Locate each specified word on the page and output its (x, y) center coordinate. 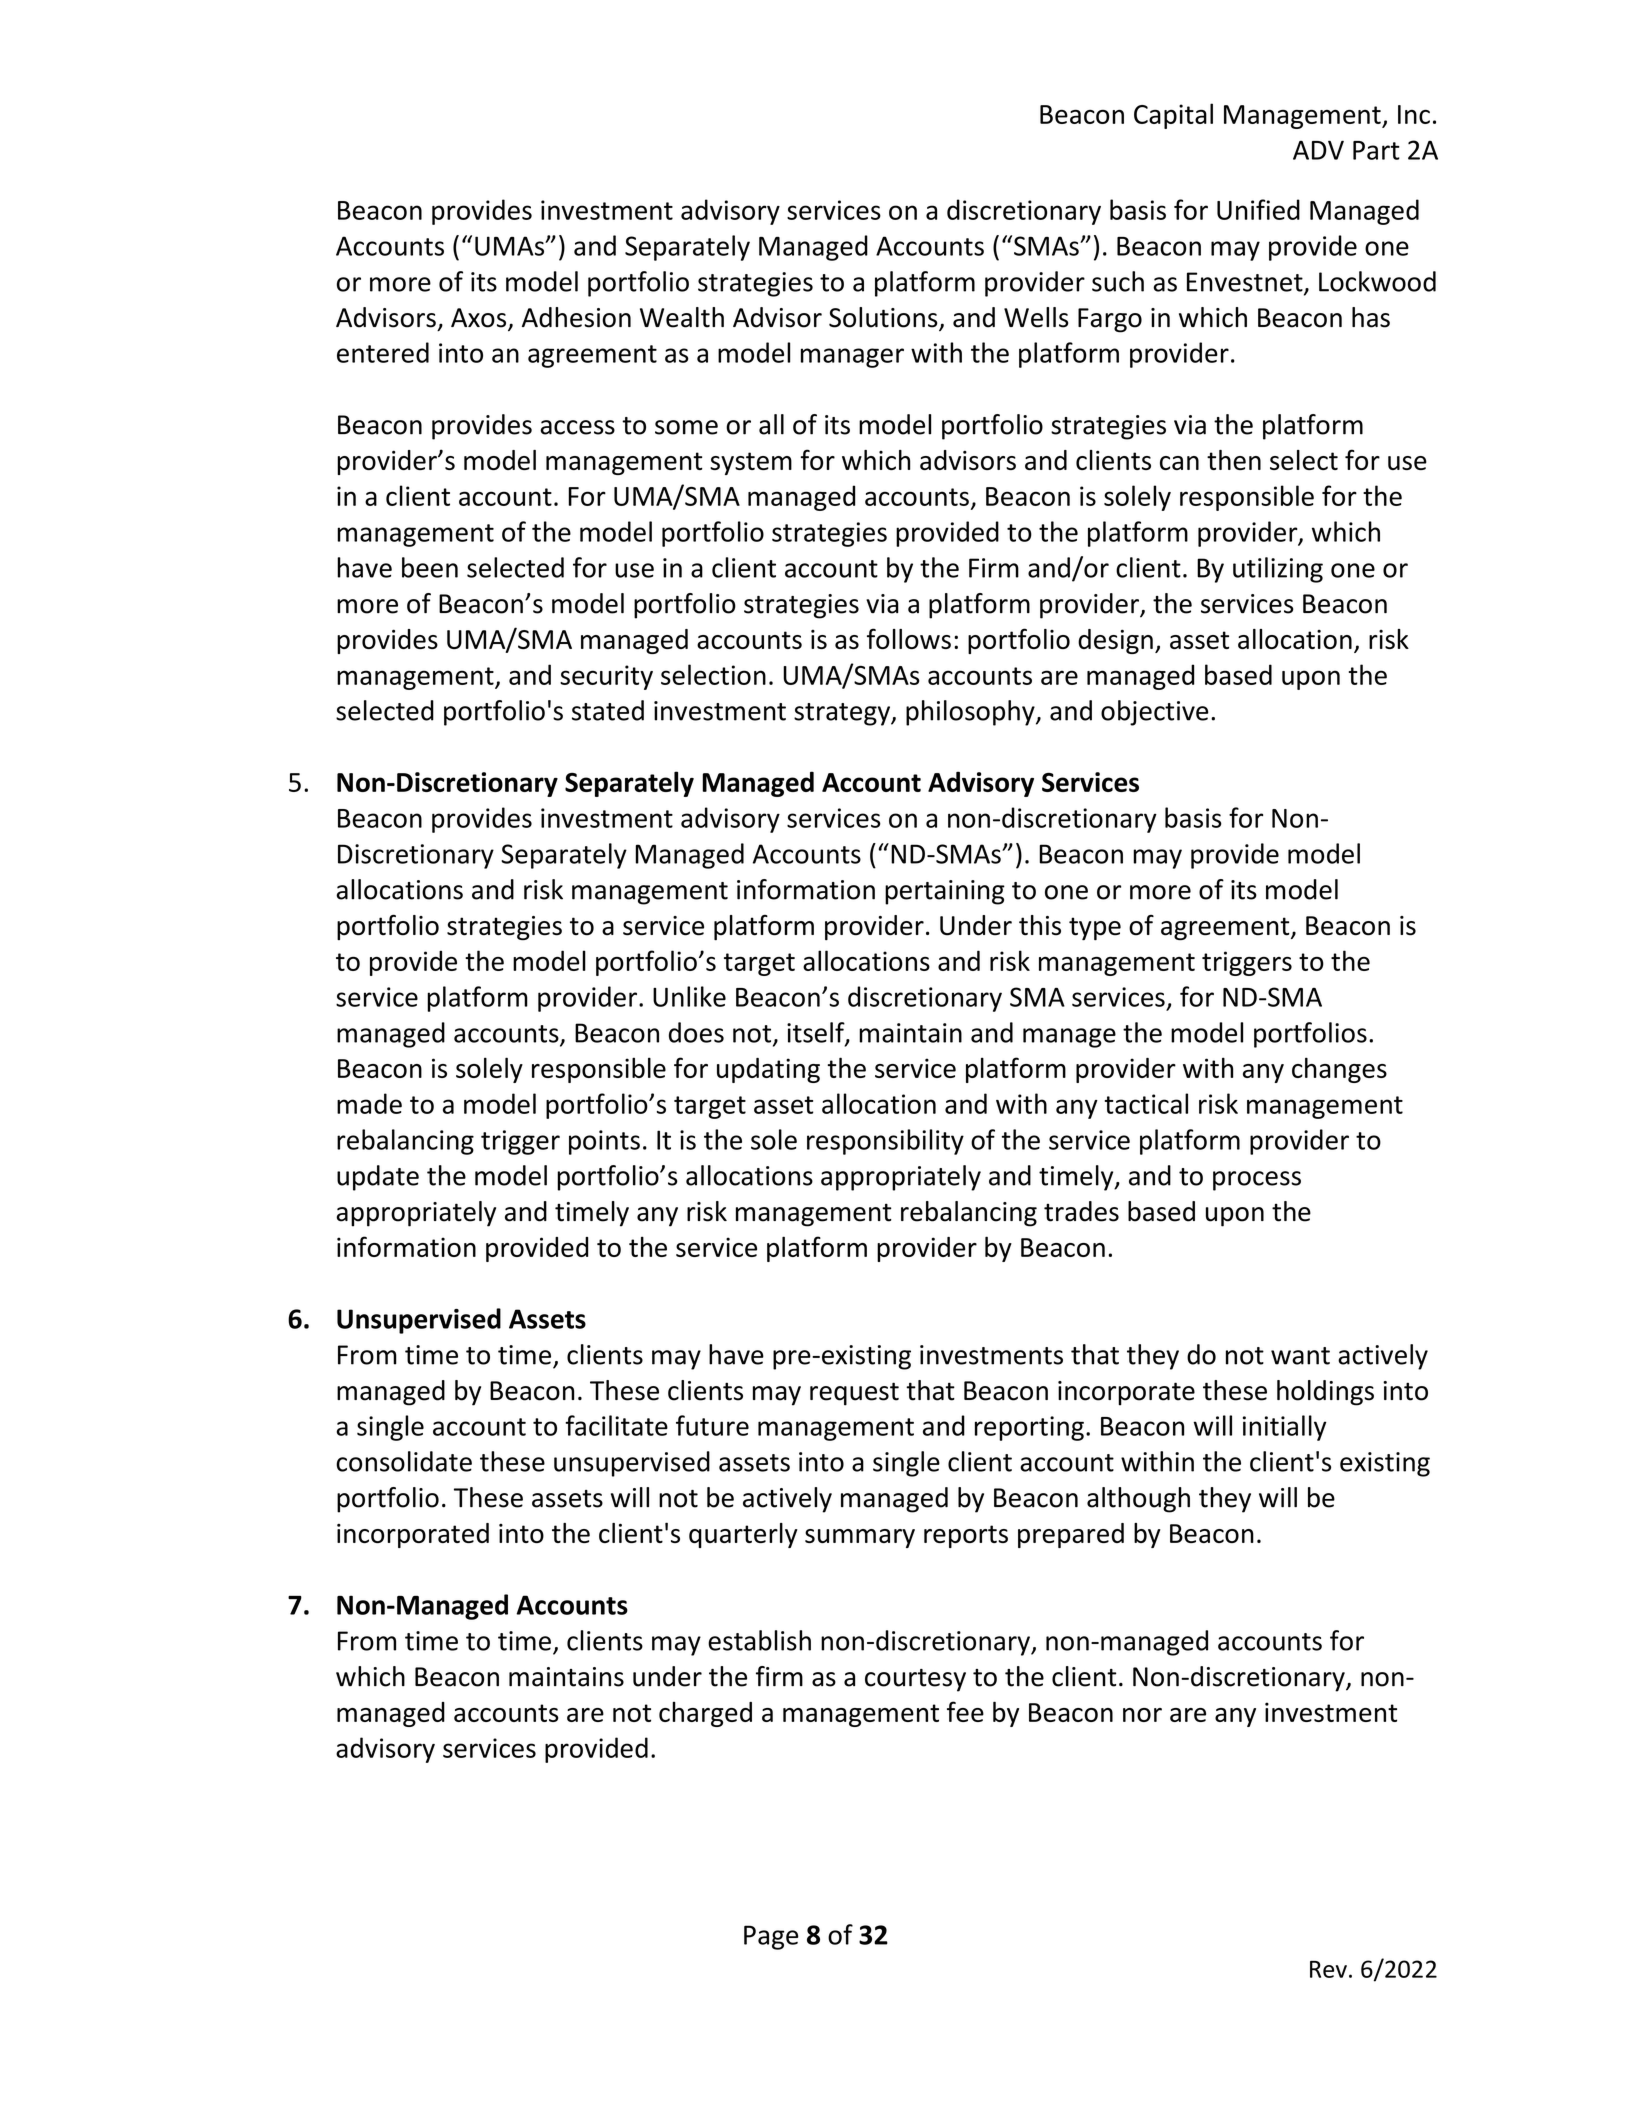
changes (1339, 1070)
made (369, 1103)
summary (860, 1538)
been (430, 567)
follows (909, 638)
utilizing (1278, 570)
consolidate (404, 1461)
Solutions (884, 318)
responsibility (885, 1142)
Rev (1328, 1969)
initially (1284, 1428)
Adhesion (576, 317)
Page (771, 1937)
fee (965, 1711)
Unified (1258, 209)
